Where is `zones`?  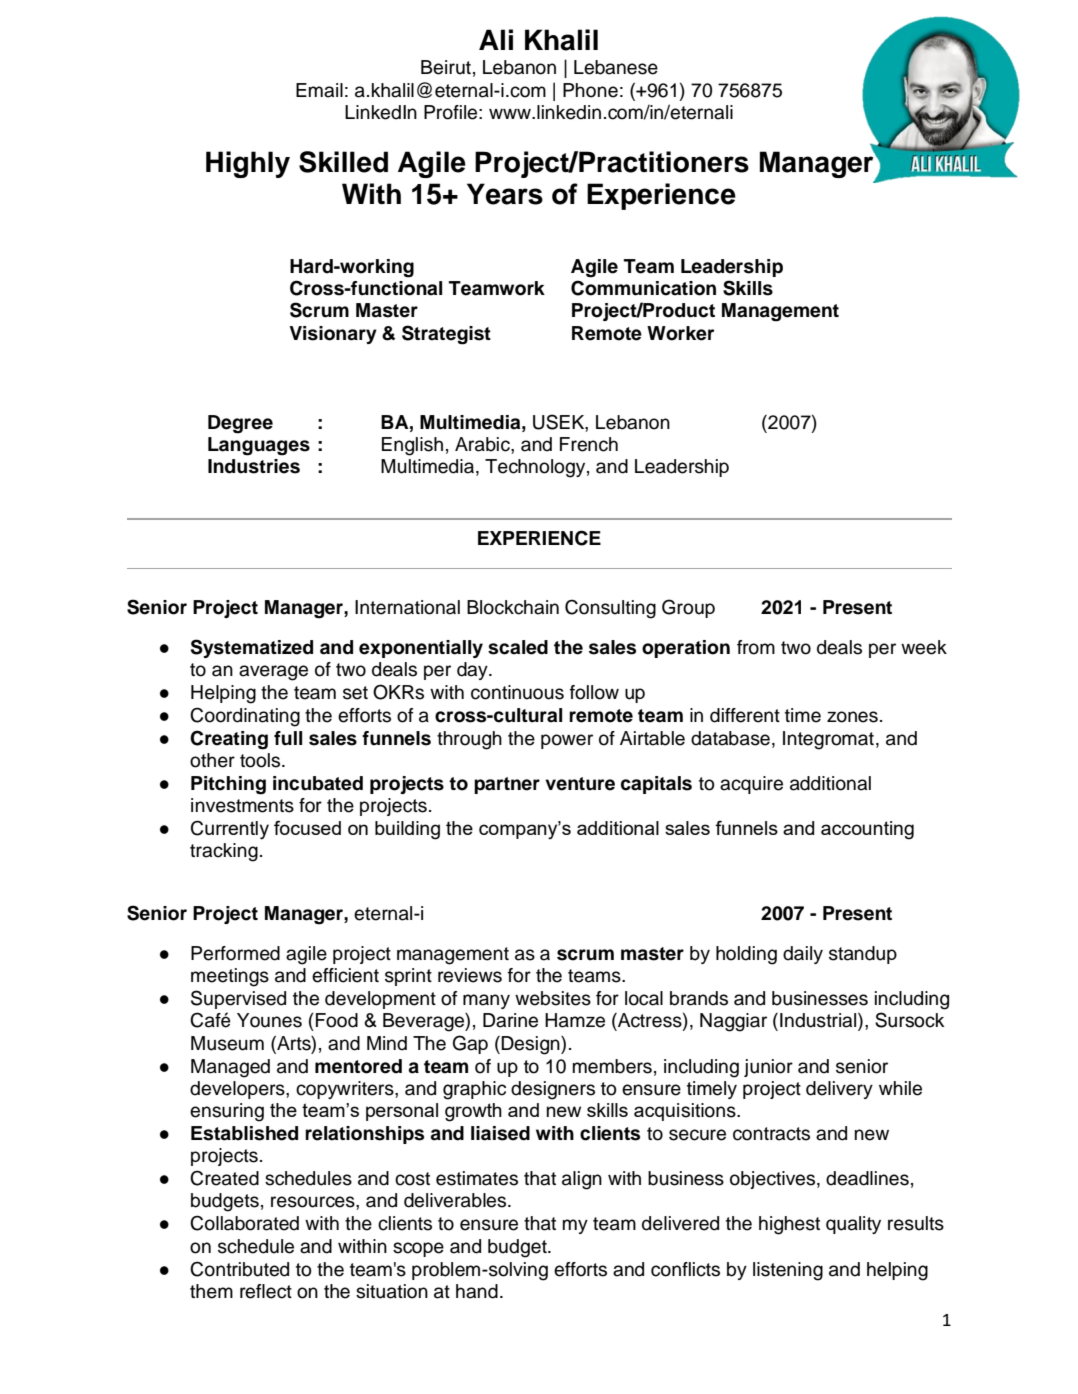 zones is located at coordinates (852, 717).
